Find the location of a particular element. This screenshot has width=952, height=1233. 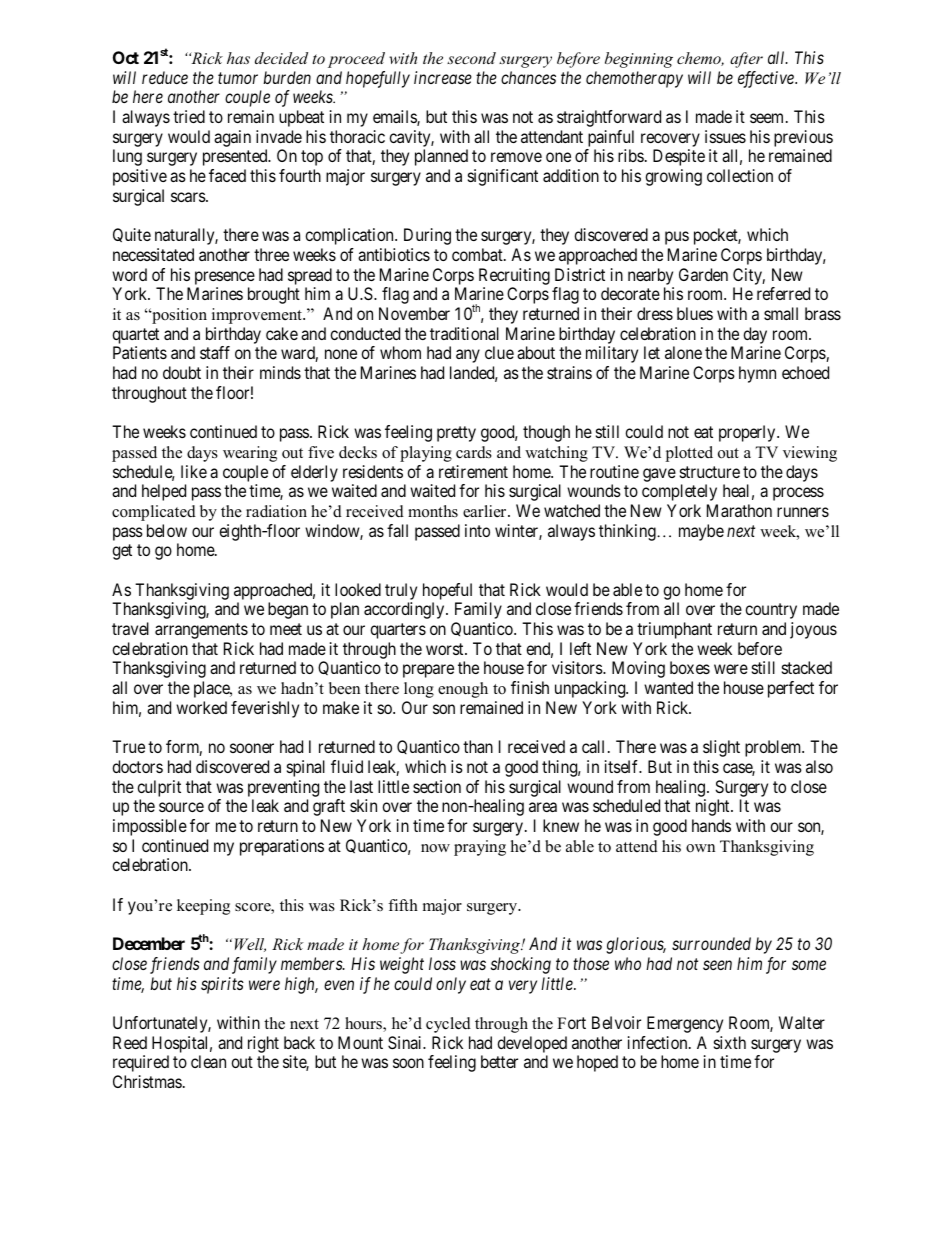

keeping is located at coordinates (203, 907).
